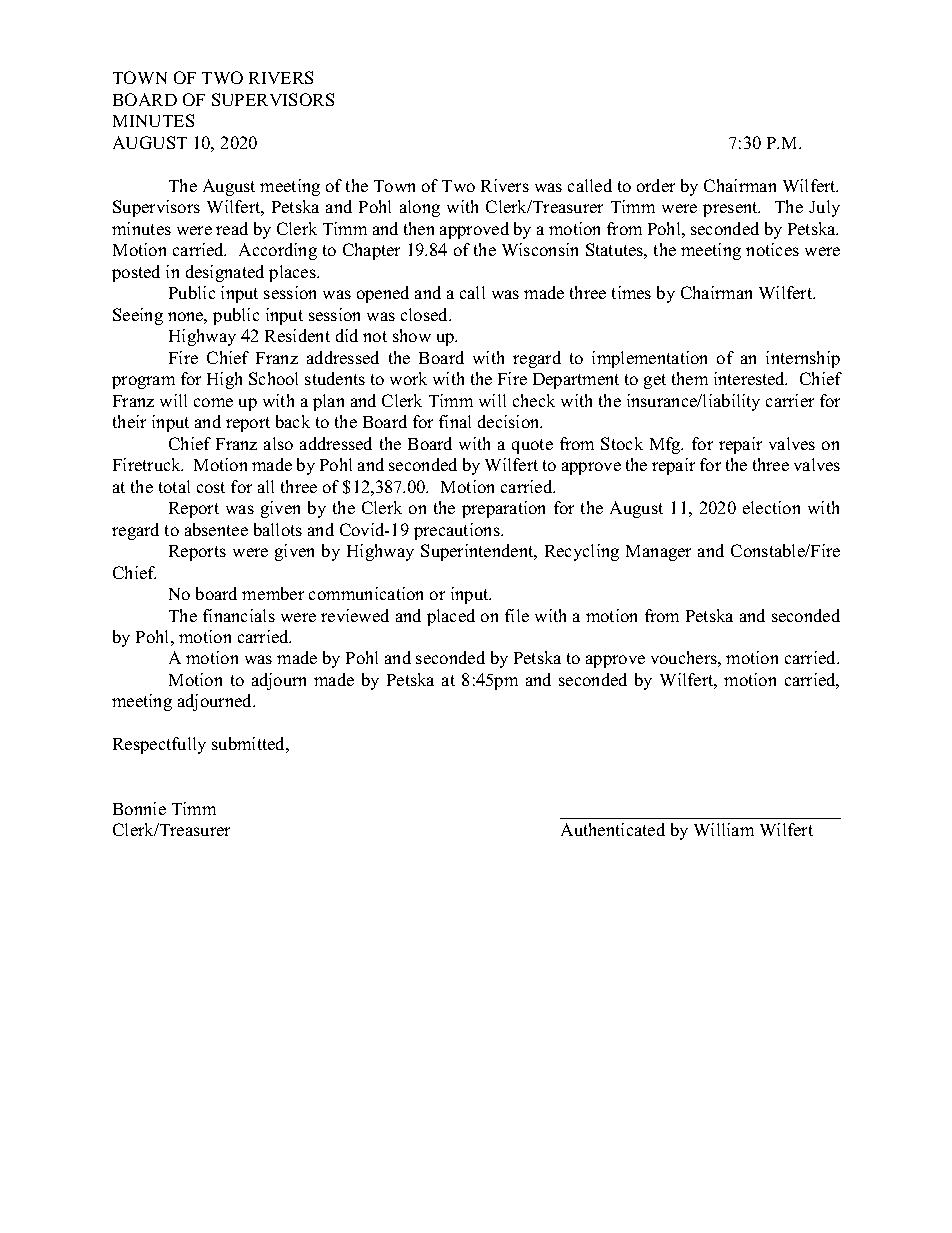 The width and height of the document is (952, 1233). What do you see at coordinates (451, 617) in the document?
I see `placed` at bounding box center [451, 617].
